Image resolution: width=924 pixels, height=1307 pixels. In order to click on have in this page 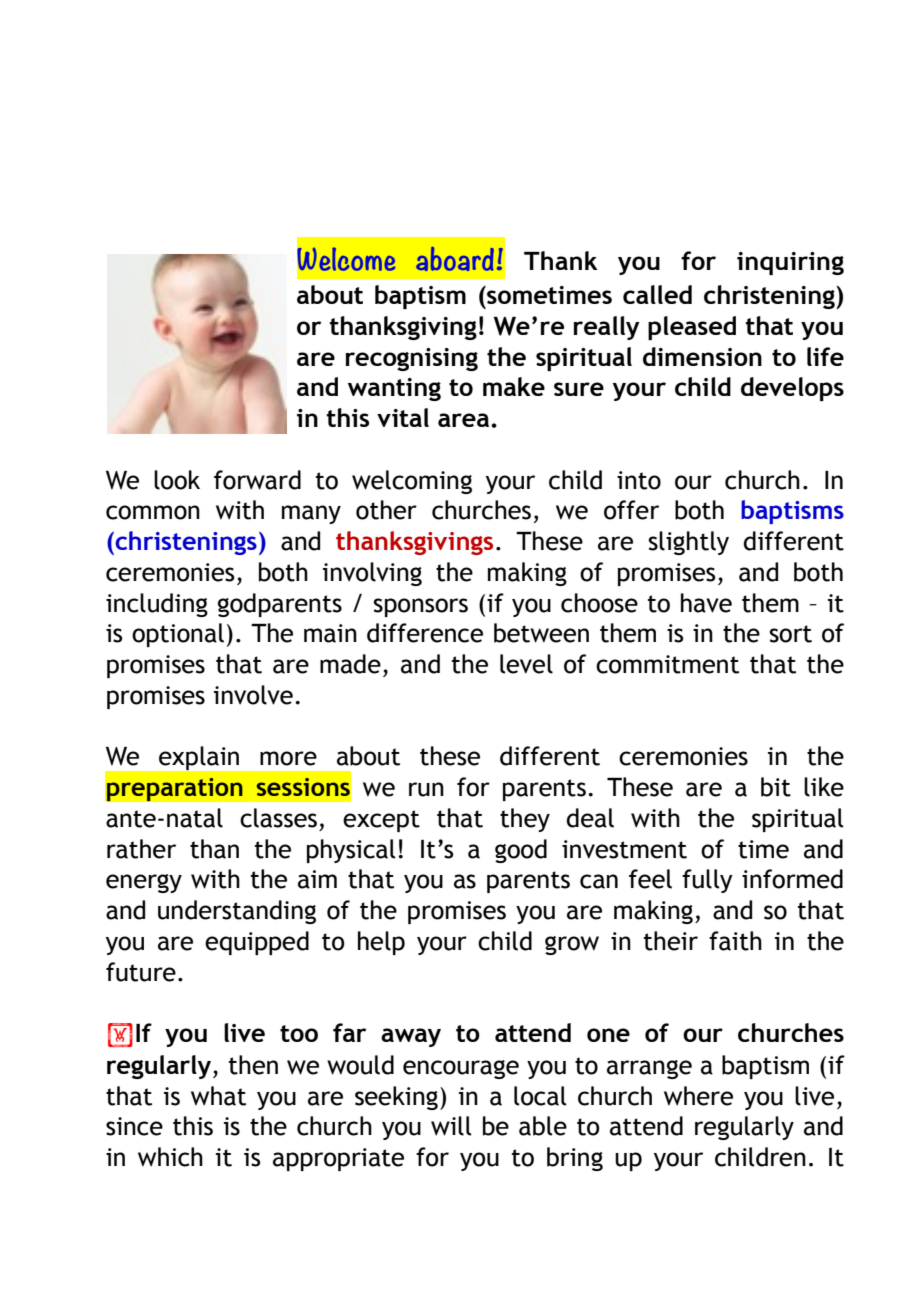, I will do `click(706, 603)`.
